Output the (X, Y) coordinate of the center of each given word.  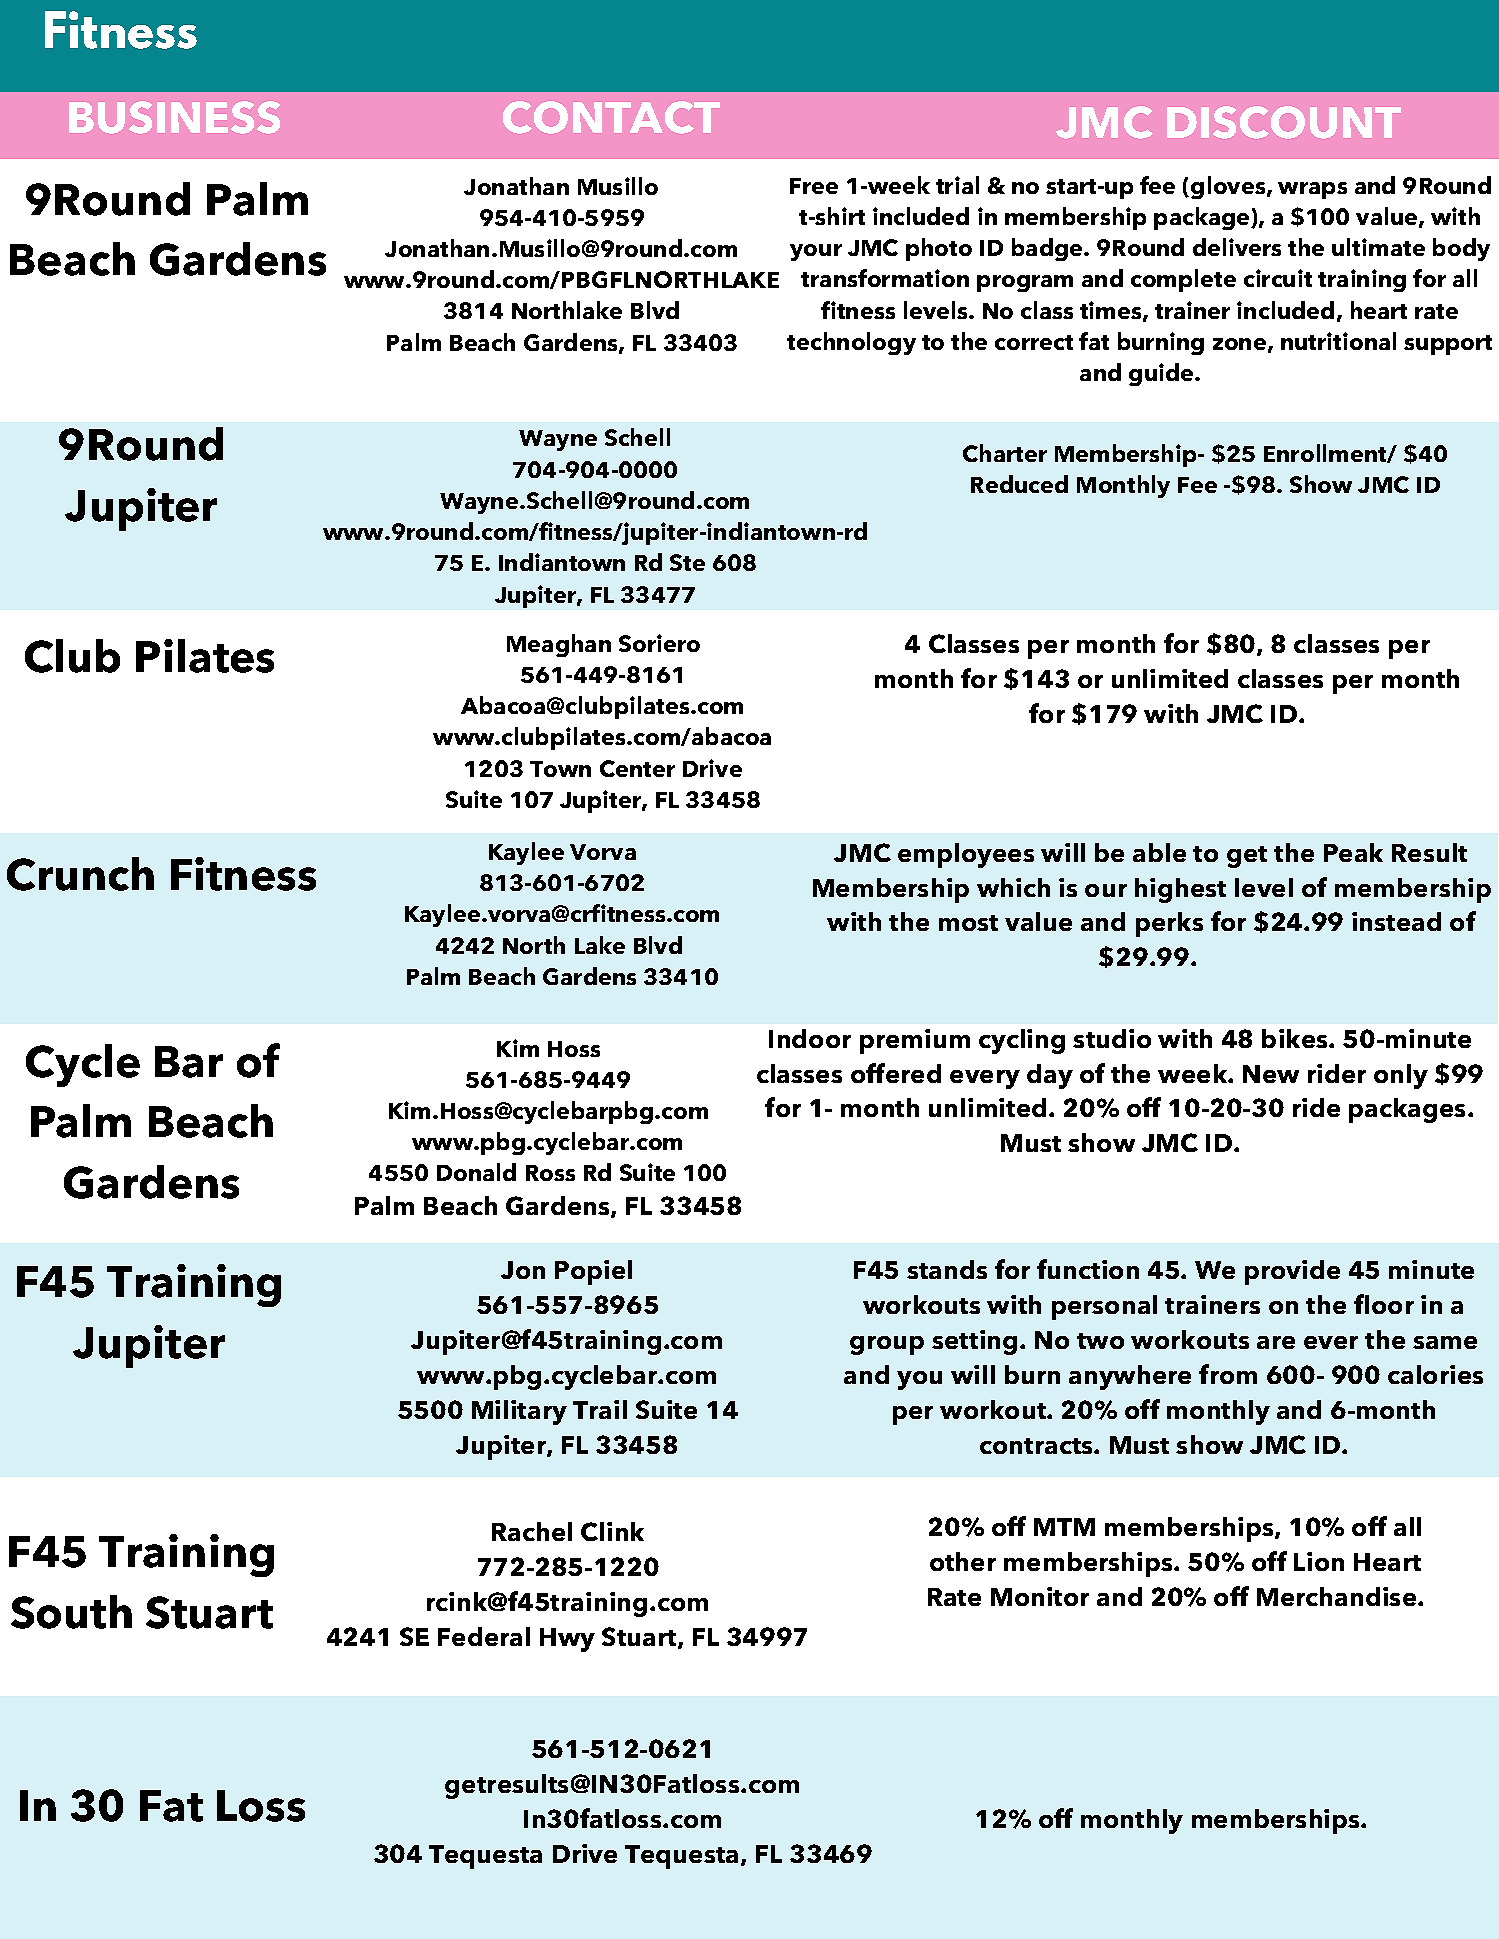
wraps (1312, 190)
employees (966, 855)
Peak (1353, 852)
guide (1162, 374)
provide (1292, 1272)
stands (947, 1269)
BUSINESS (174, 117)
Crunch (80, 874)
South (71, 1612)
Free (814, 186)
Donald (476, 1172)
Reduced (1019, 484)
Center (637, 768)
